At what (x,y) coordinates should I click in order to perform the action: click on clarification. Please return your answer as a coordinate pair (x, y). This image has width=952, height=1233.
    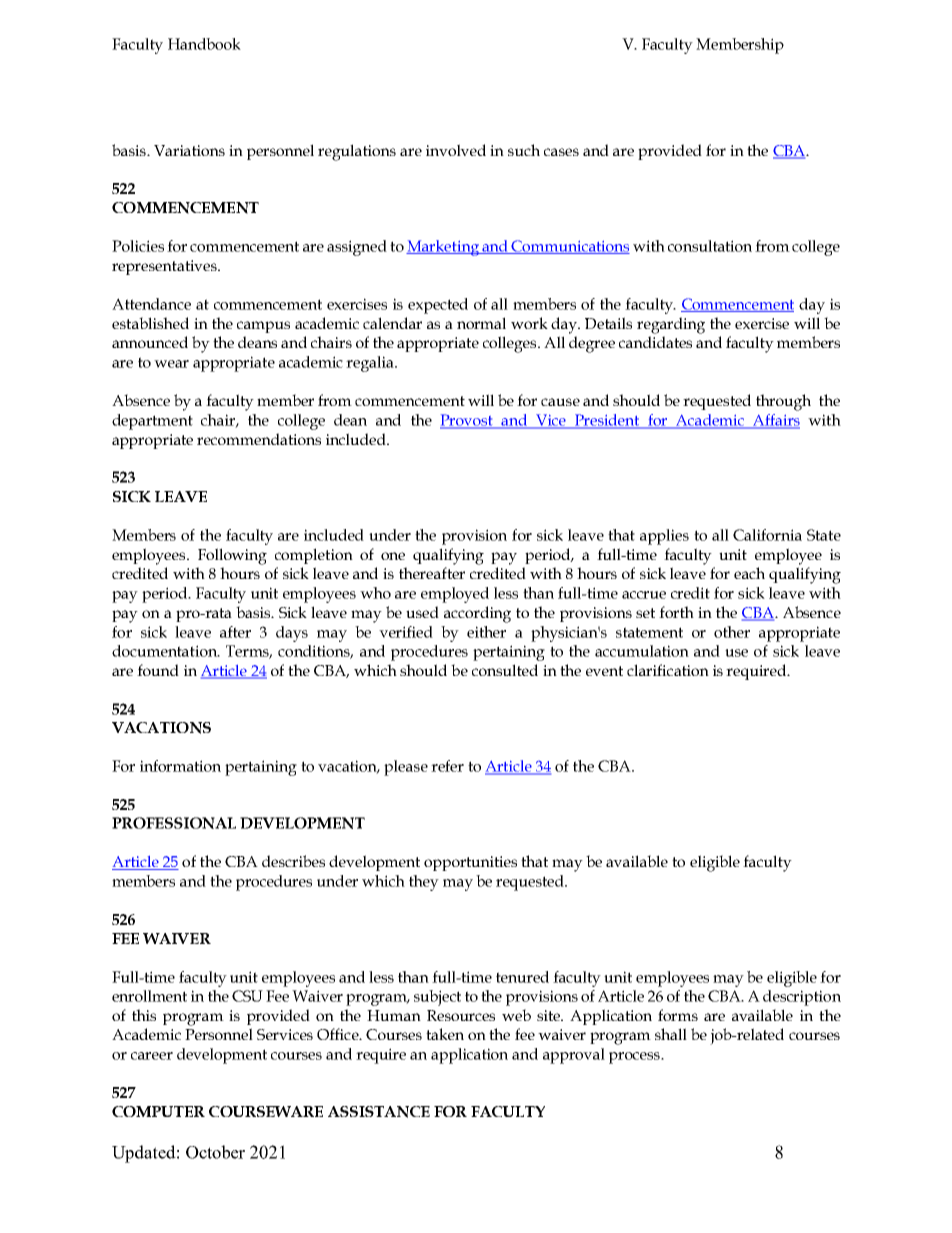
    Looking at the image, I should click on (668, 670).
